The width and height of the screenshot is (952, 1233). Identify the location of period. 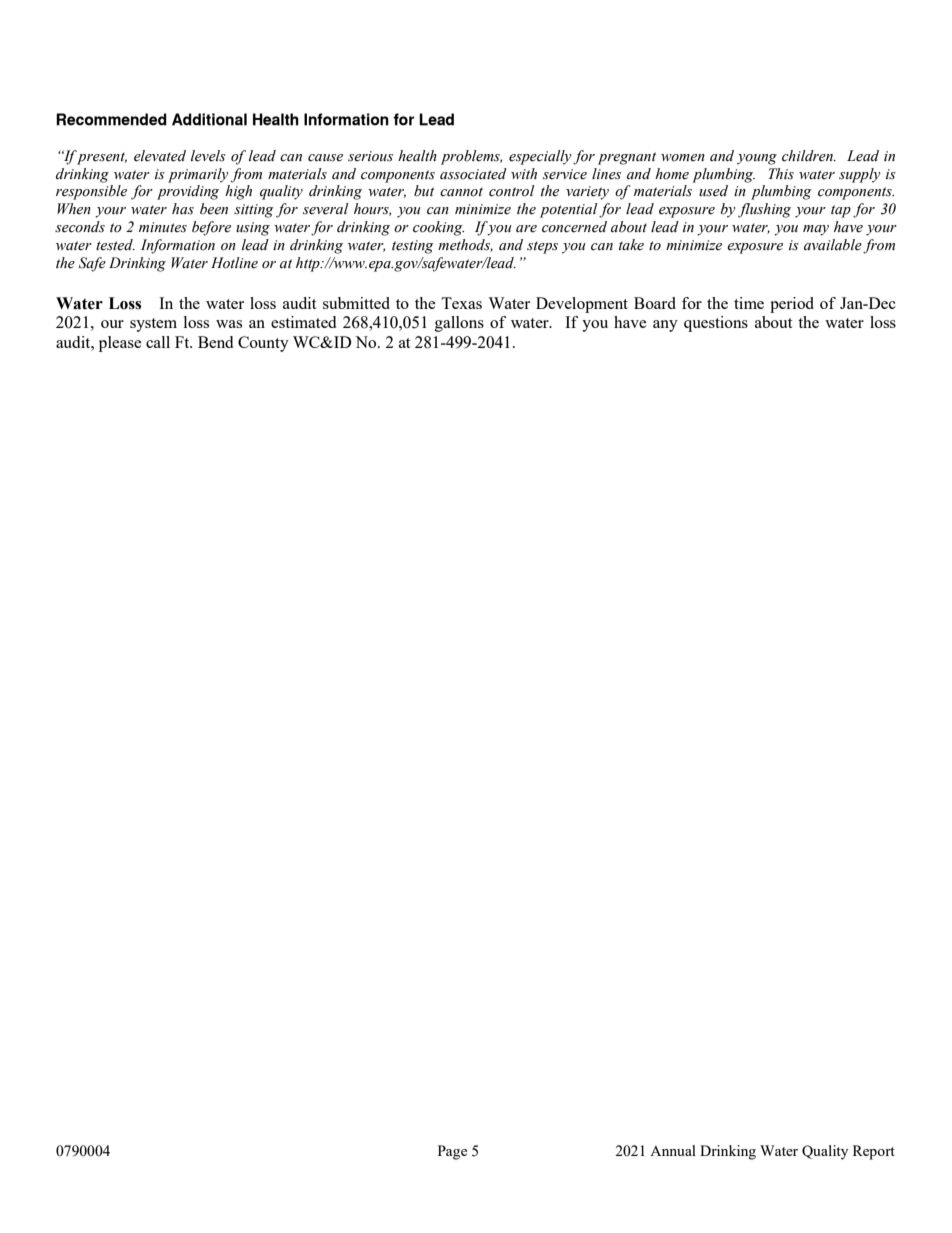
(792, 305).
